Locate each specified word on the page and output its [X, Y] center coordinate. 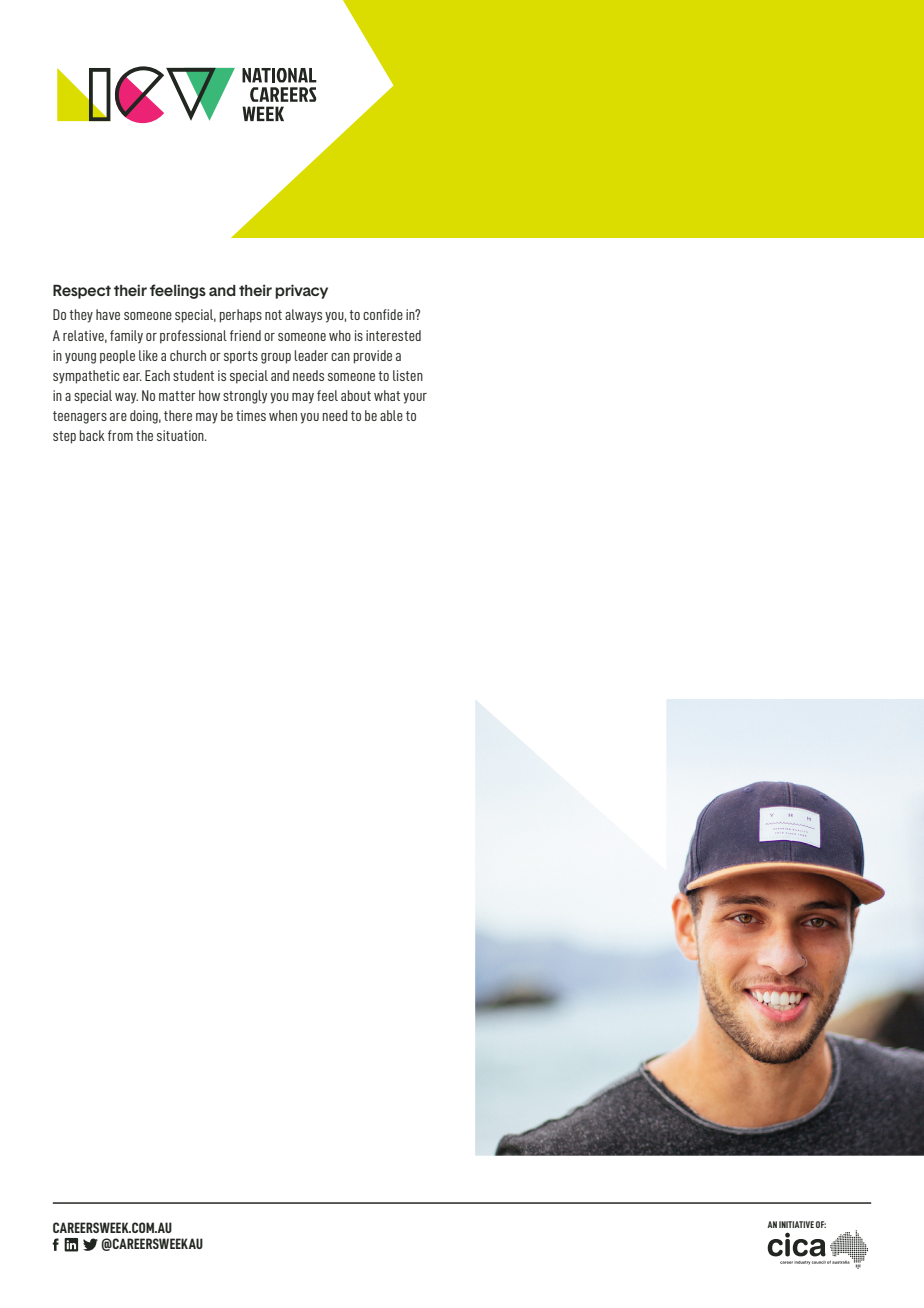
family [126, 337]
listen [408, 375]
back [92, 435]
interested [393, 335]
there [178, 415]
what [387, 395]
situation [181, 435]
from [120, 435]
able [391, 415]
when [283, 415]
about [356, 395]
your [415, 398]
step [64, 437]
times [251, 415]
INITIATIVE [796, 1224]
